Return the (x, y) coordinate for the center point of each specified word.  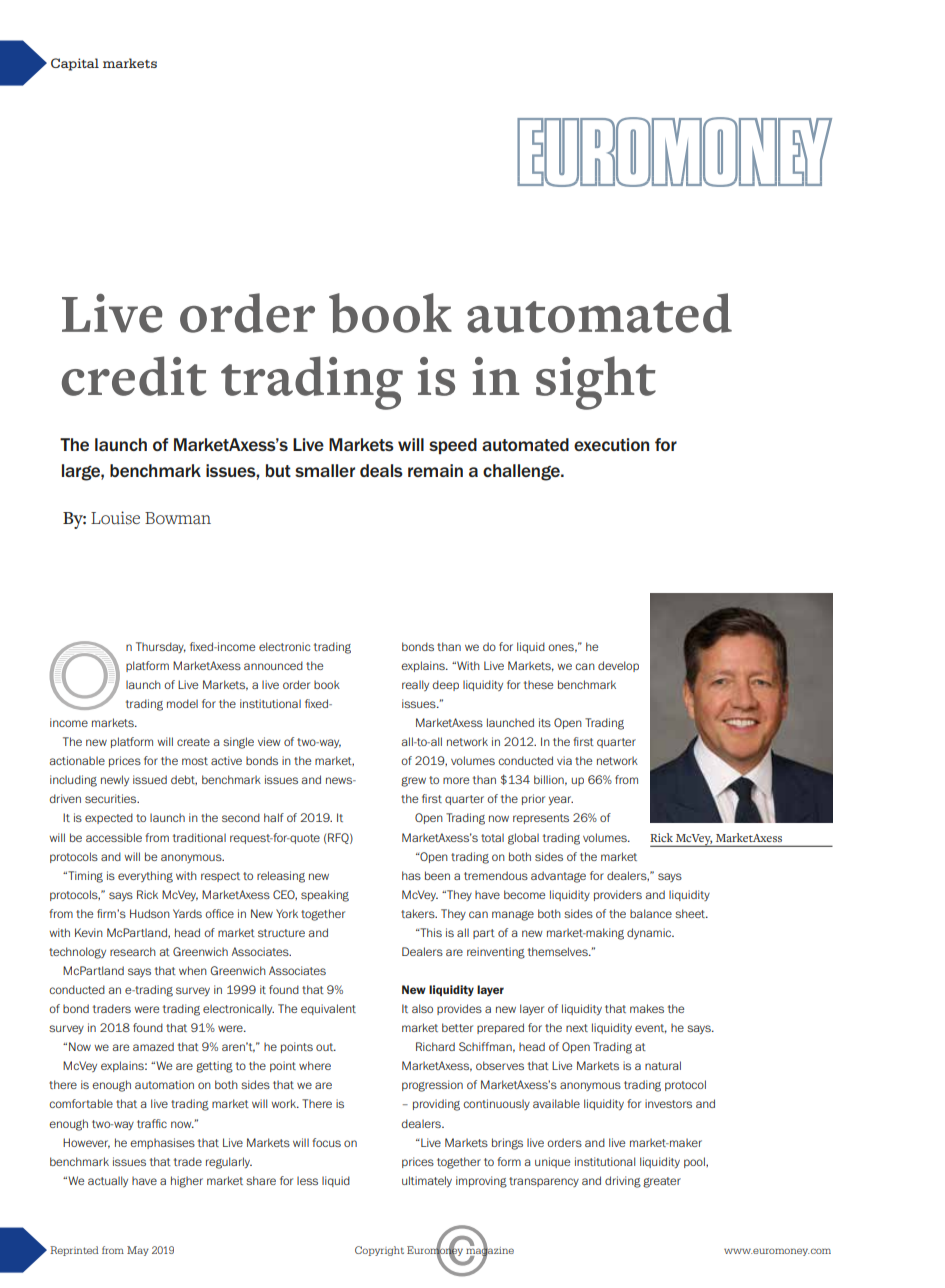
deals (381, 470)
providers (618, 895)
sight (596, 383)
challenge (522, 472)
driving (623, 1182)
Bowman (178, 518)
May (138, 1251)
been (437, 875)
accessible (114, 837)
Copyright (379, 1251)
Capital (75, 64)
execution (611, 444)
